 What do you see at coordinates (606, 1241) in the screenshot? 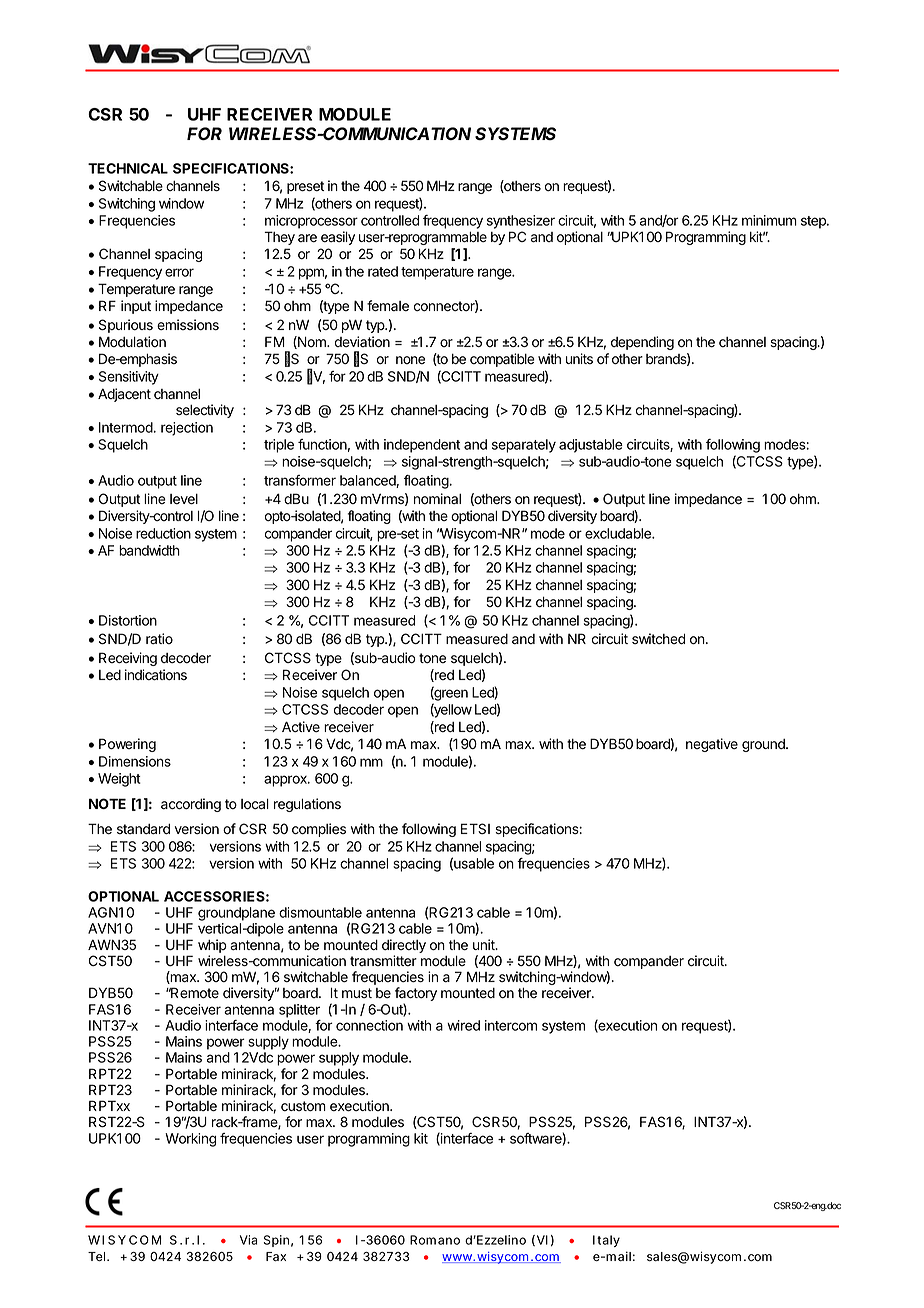
I see `Italy` at bounding box center [606, 1241].
